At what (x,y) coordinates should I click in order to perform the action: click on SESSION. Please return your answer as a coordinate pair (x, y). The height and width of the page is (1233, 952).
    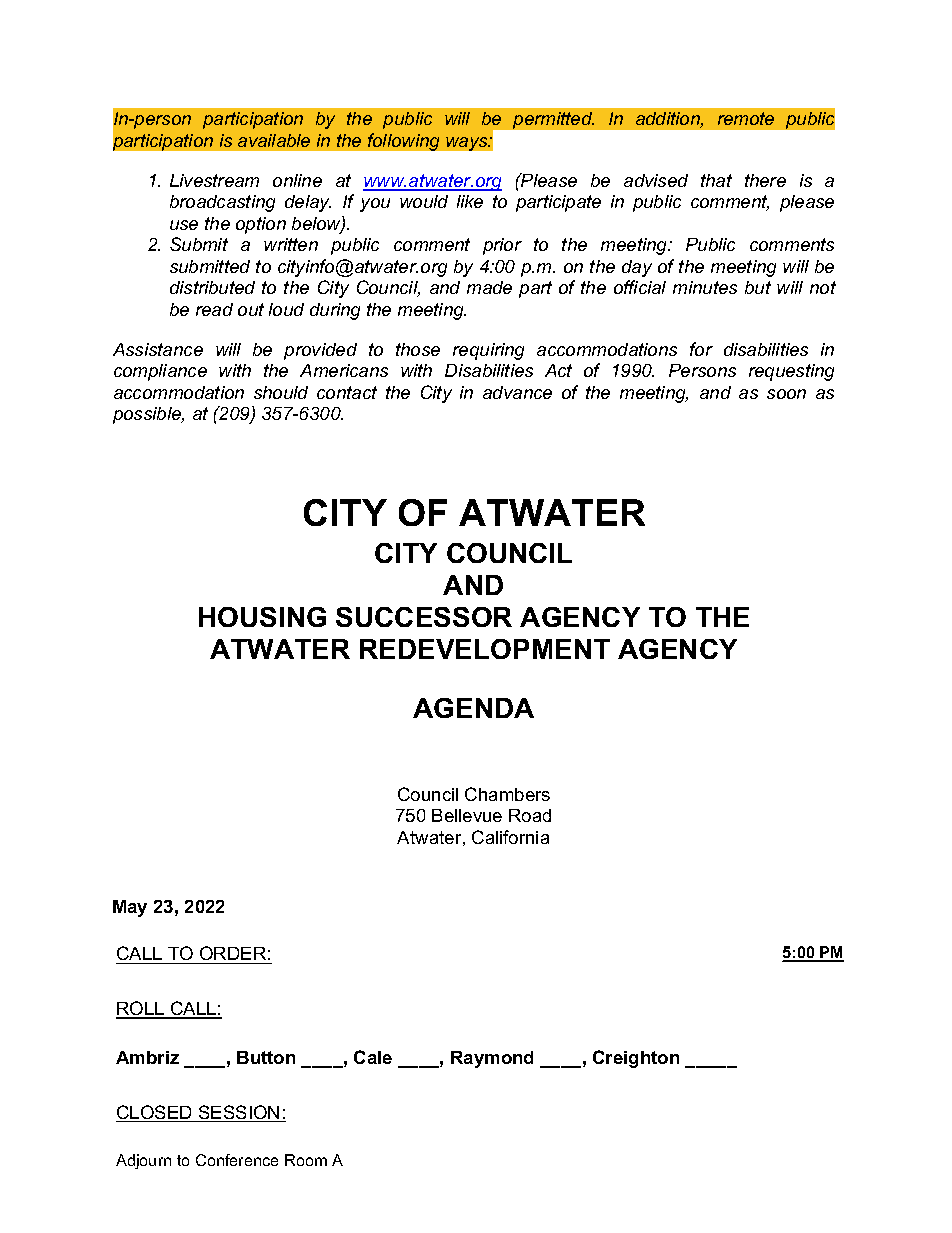
    Looking at the image, I should click on (239, 1113).
